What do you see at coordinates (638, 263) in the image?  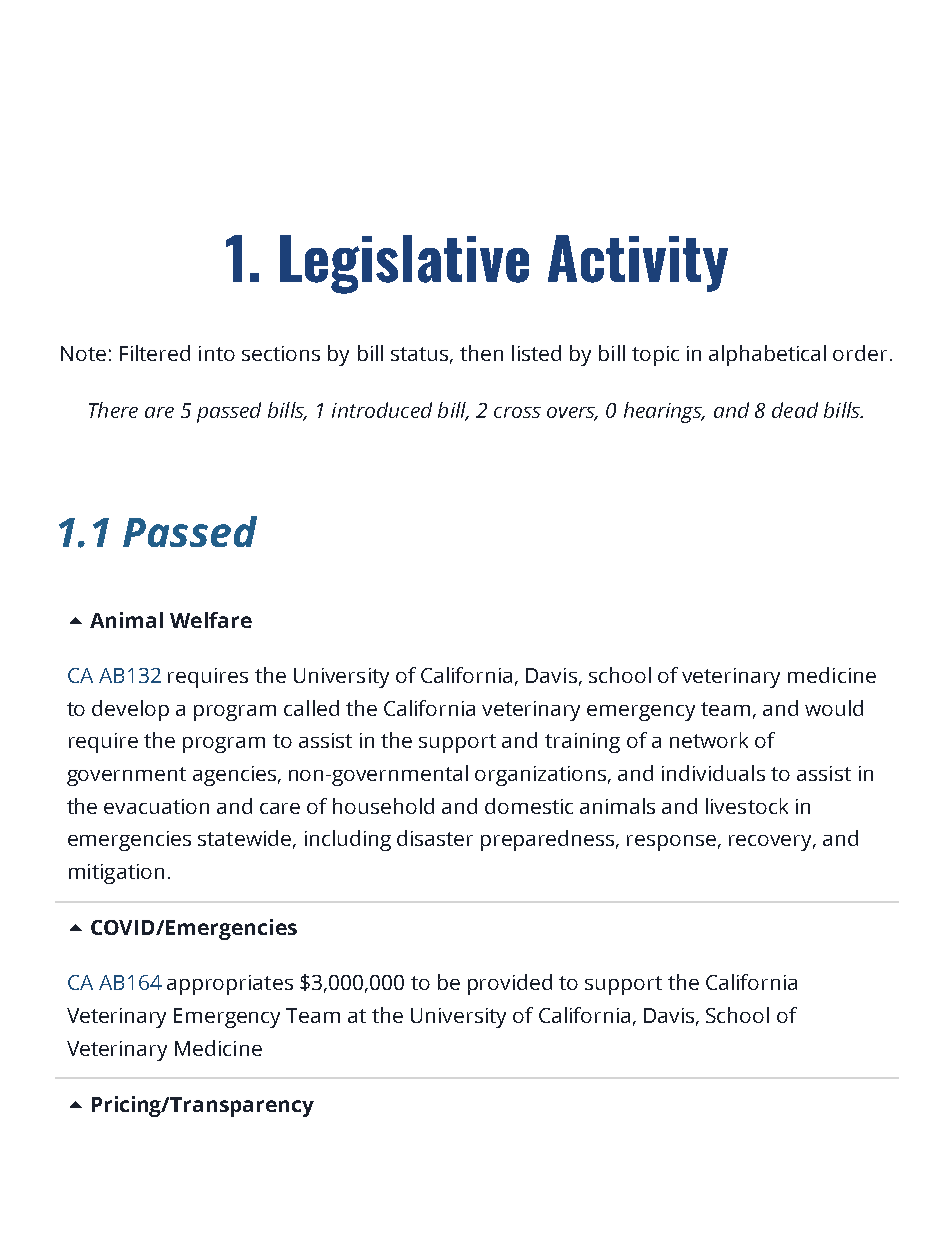 I see `Activity` at bounding box center [638, 263].
